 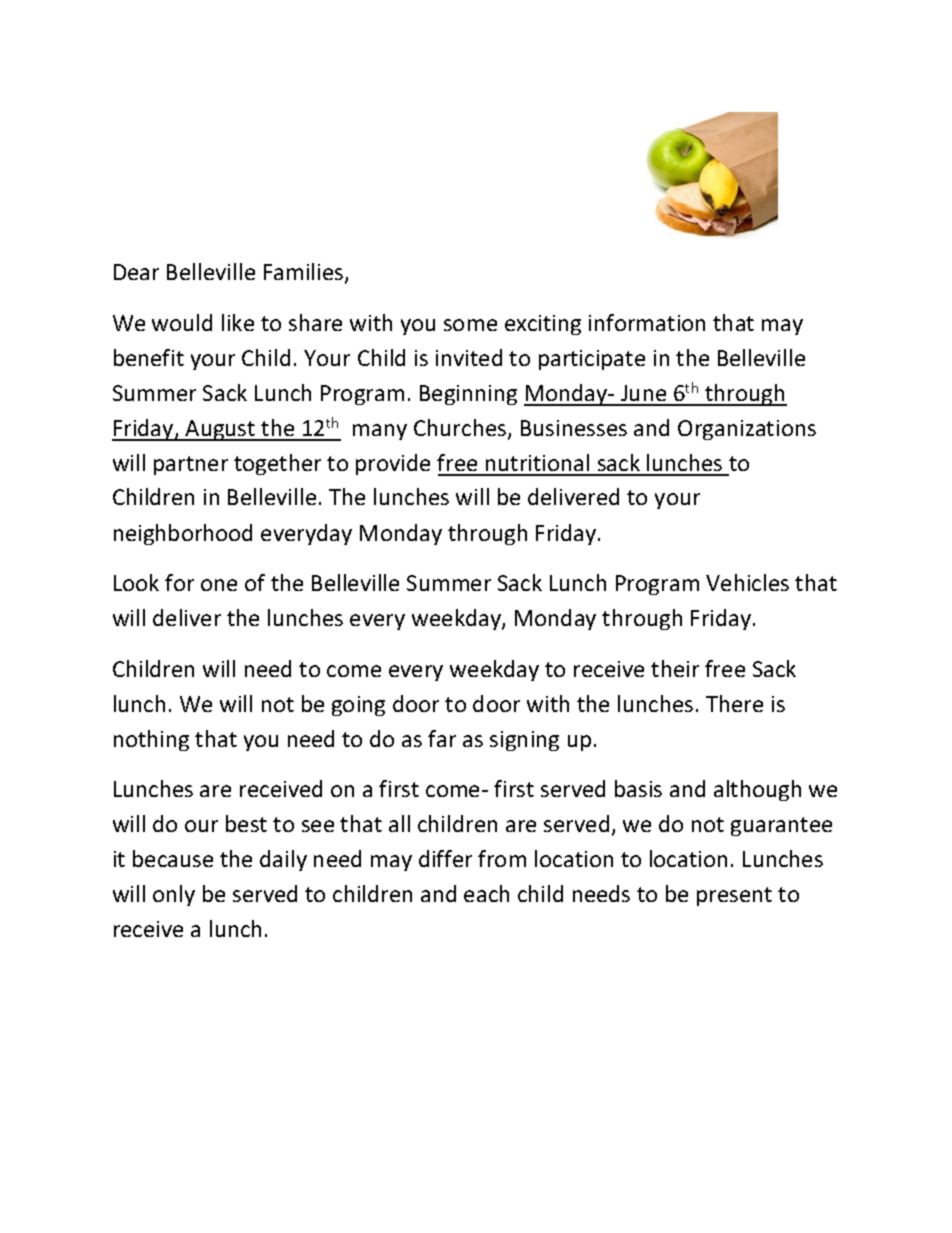 What do you see at coordinates (191, 465) in the screenshot?
I see `partner` at bounding box center [191, 465].
